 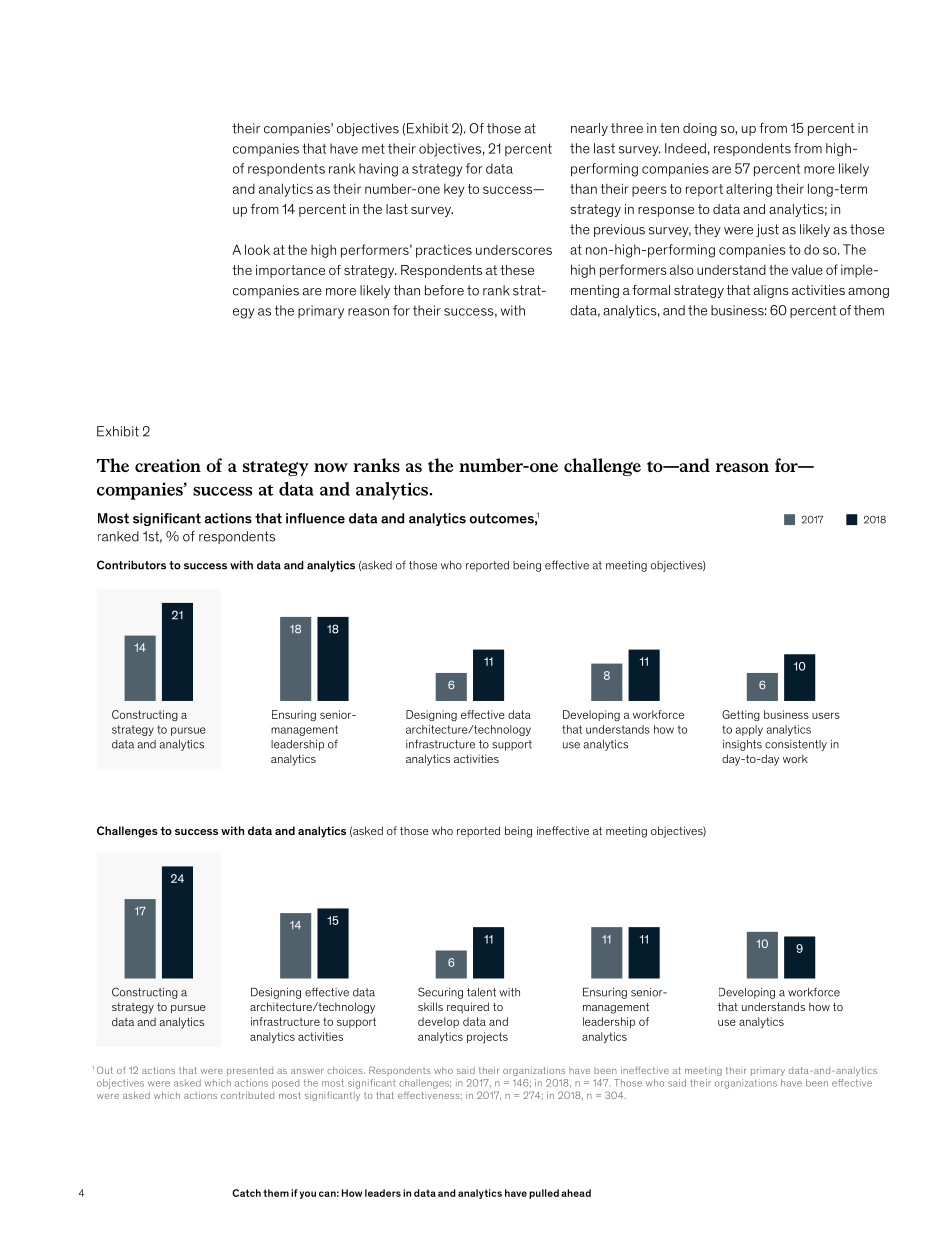 What do you see at coordinates (749, 190) in the document?
I see `altering` at bounding box center [749, 190].
